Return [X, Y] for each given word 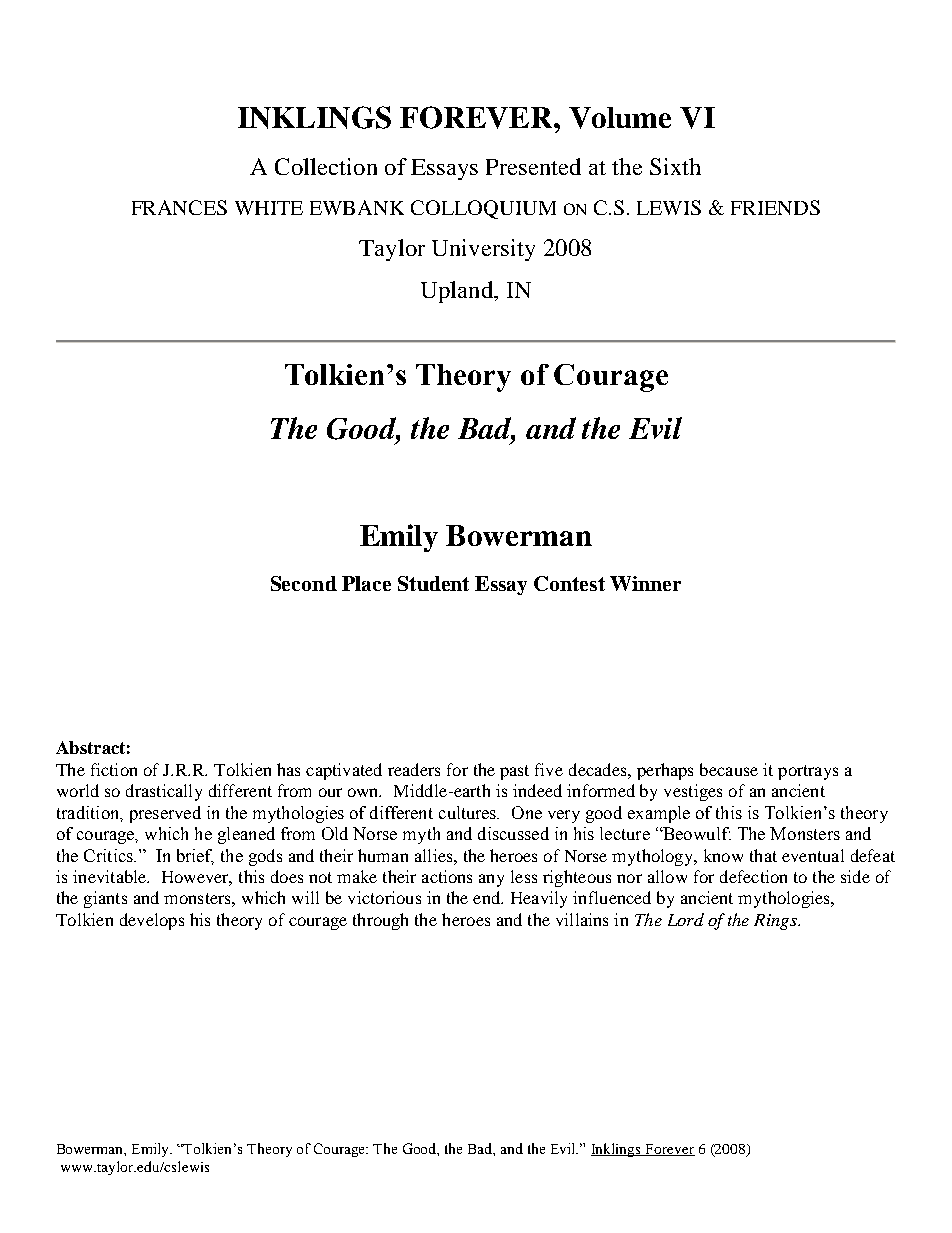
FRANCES [179, 207]
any [491, 880]
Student [433, 583]
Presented [533, 166]
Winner [645, 583]
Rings [776, 922]
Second [304, 583]
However [197, 878]
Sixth [675, 166]
